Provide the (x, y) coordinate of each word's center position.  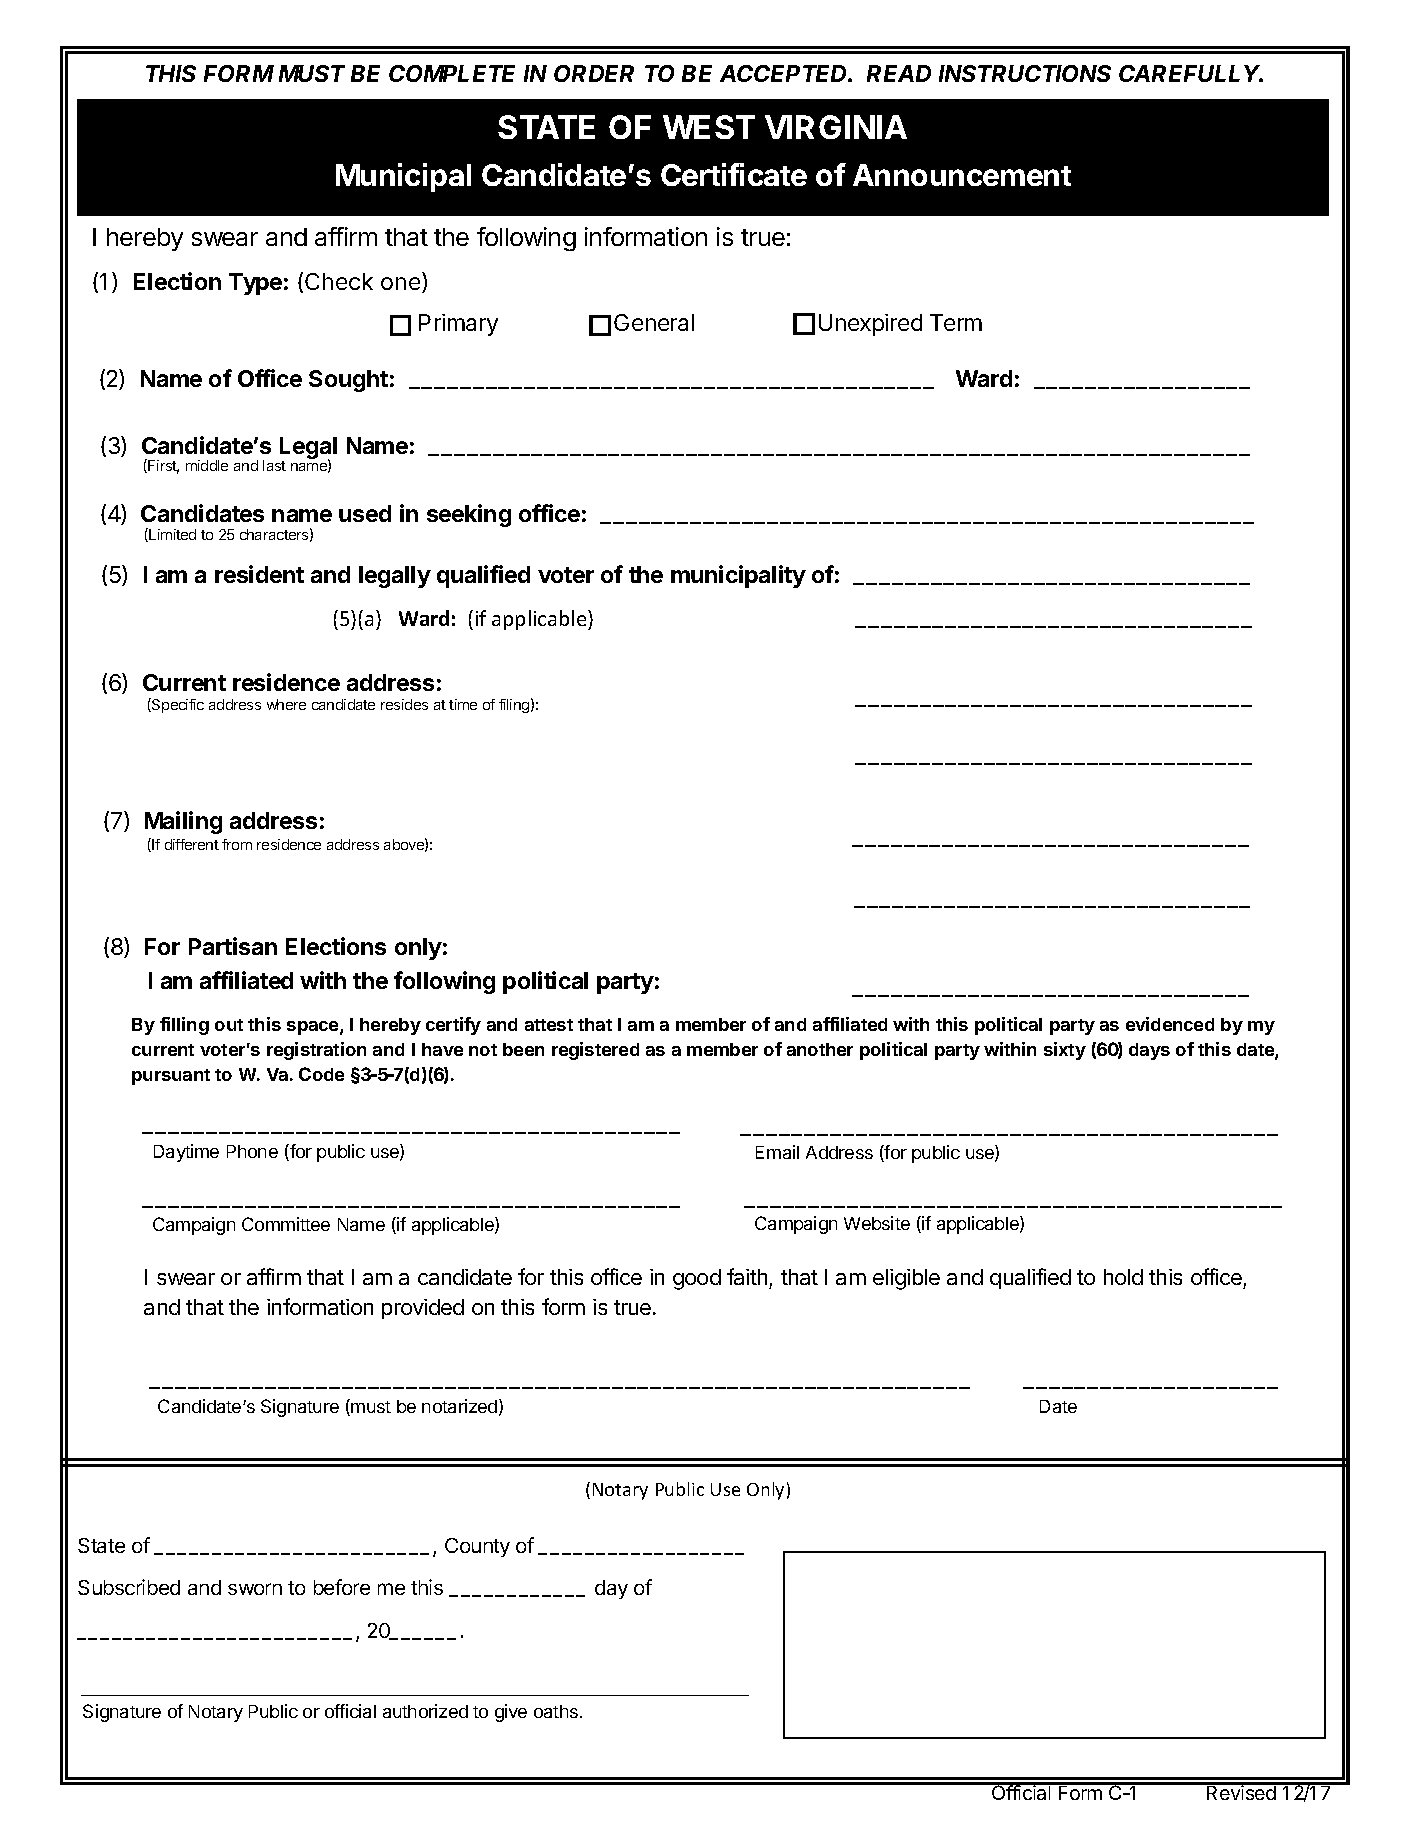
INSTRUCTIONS (1025, 73)
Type (255, 284)
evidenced (1170, 1024)
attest (549, 1025)
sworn (255, 1589)
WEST (709, 127)
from (237, 844)
